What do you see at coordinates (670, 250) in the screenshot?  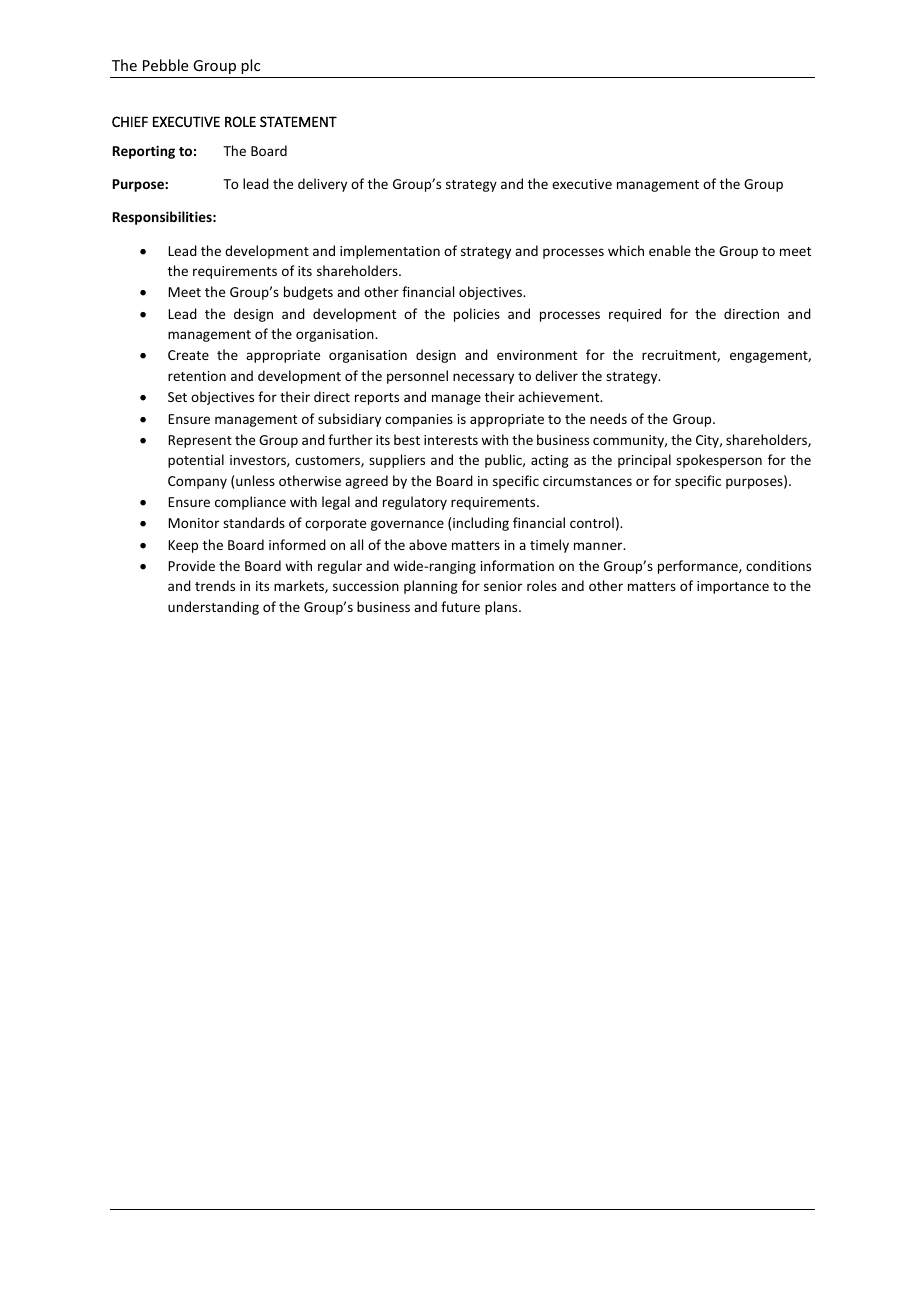 I see `enable` at bounding box center [670, 250].
